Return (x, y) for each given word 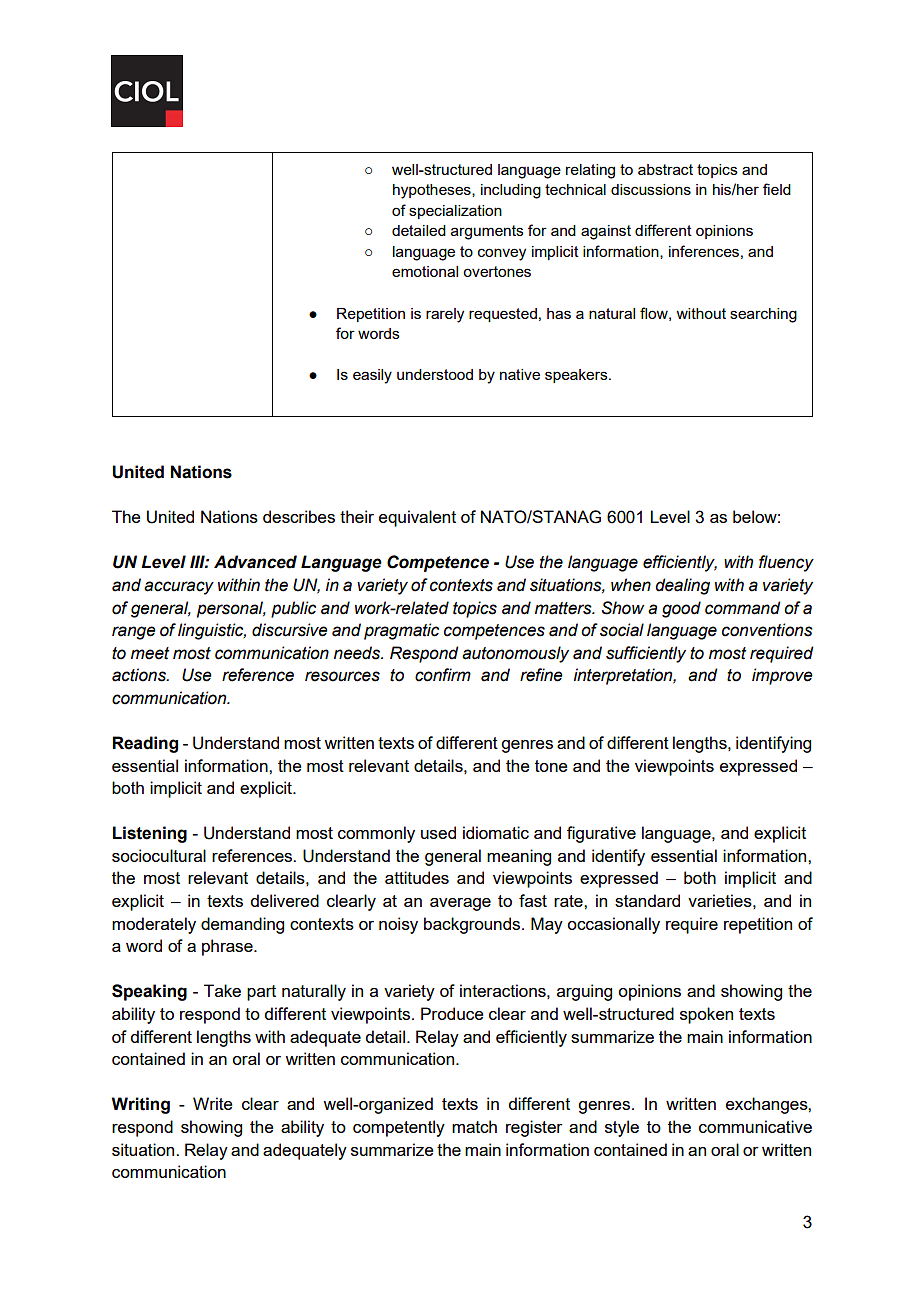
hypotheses (433, 191)
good (681, 609)
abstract (665, 169)
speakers (577, 376)
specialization (455, 212)
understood (435, 374)
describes (299, 516)
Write (213, 1103)
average (460, 904)
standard (647, 900)
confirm (443, 675)
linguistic (212, 631)
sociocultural (159, 855)
